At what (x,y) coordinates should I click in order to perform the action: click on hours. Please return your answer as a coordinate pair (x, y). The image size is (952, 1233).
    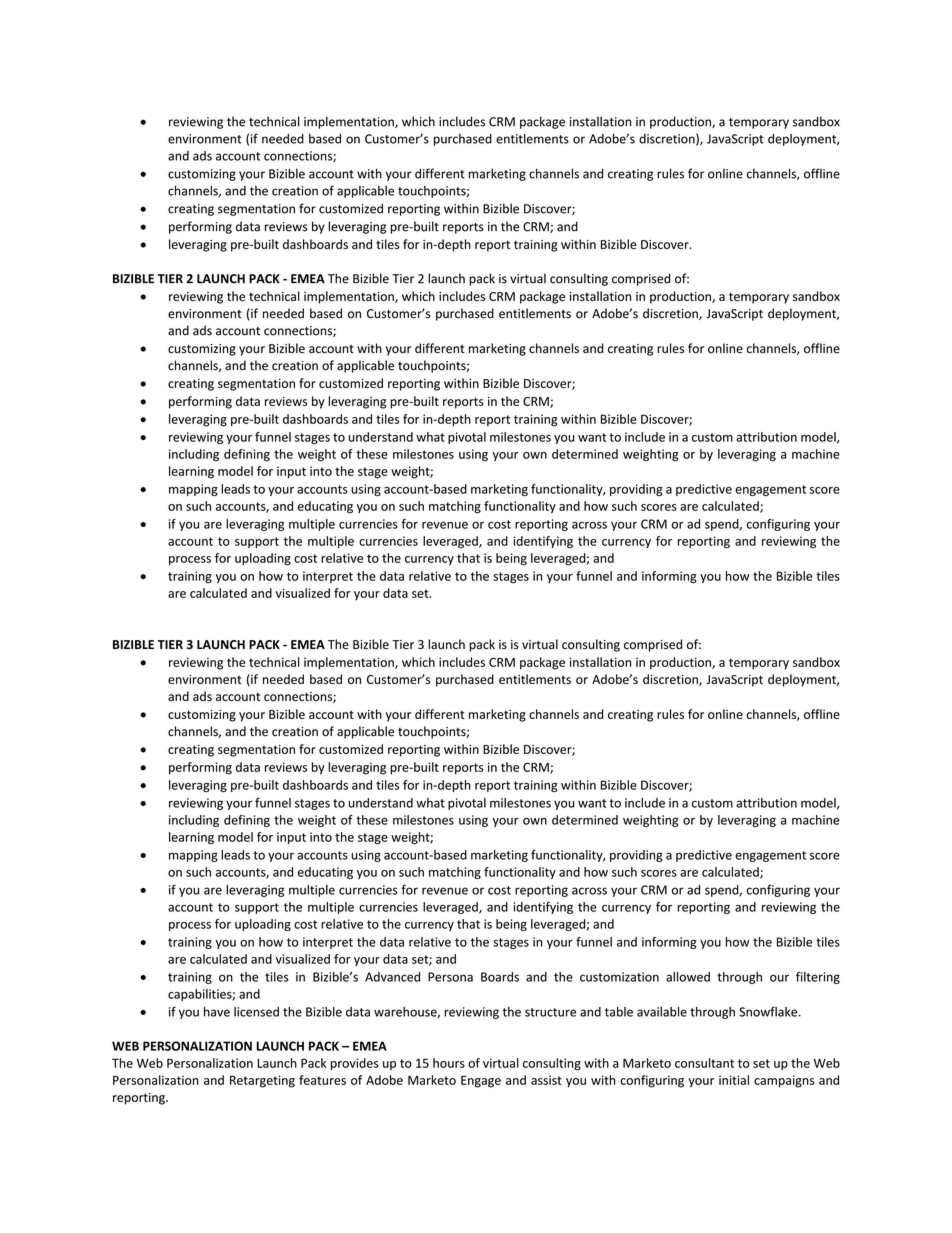
    Looking at the image, I should click on (449, 1063).
